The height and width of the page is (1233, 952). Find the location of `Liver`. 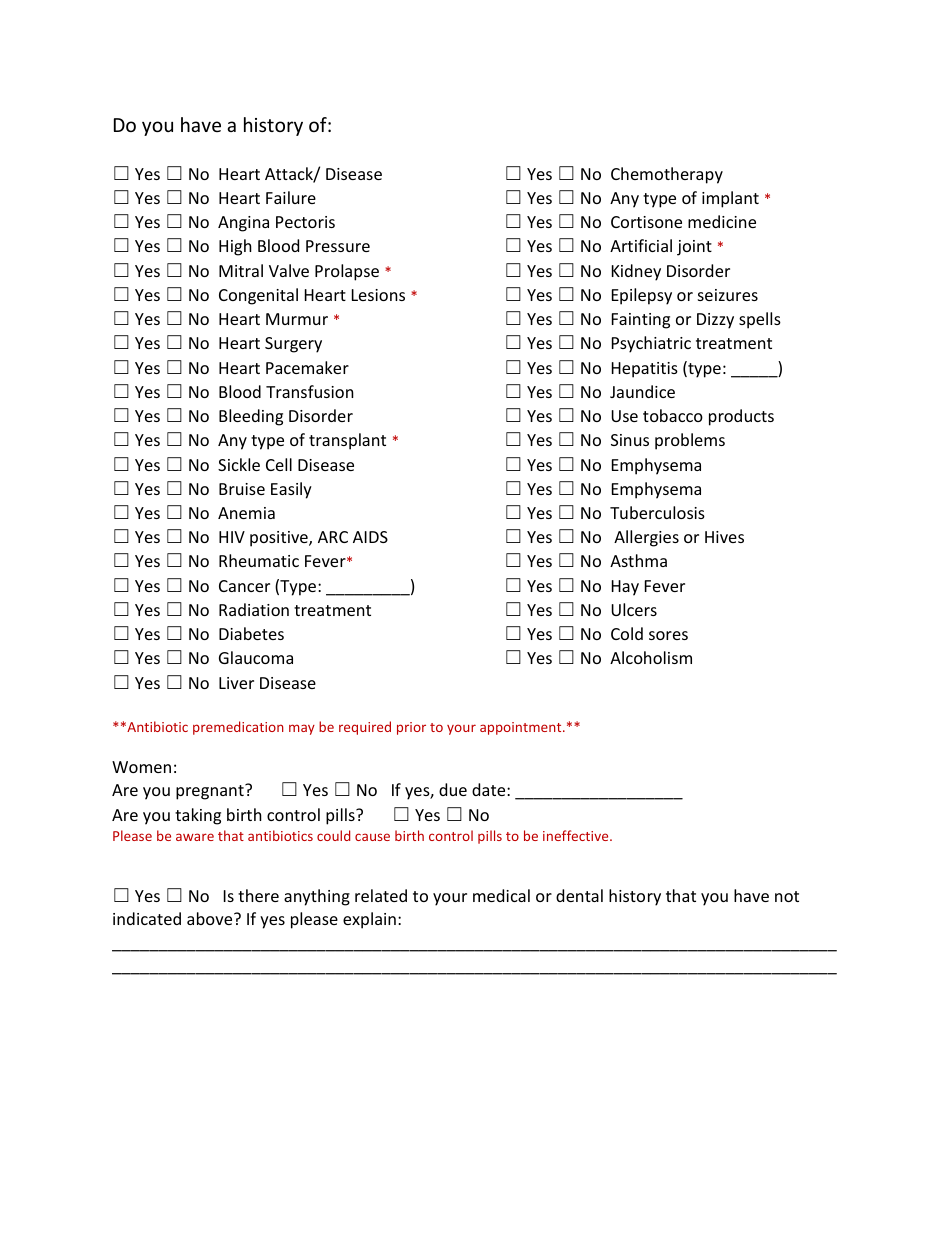

Liver is located at coordinates (236, 683).
